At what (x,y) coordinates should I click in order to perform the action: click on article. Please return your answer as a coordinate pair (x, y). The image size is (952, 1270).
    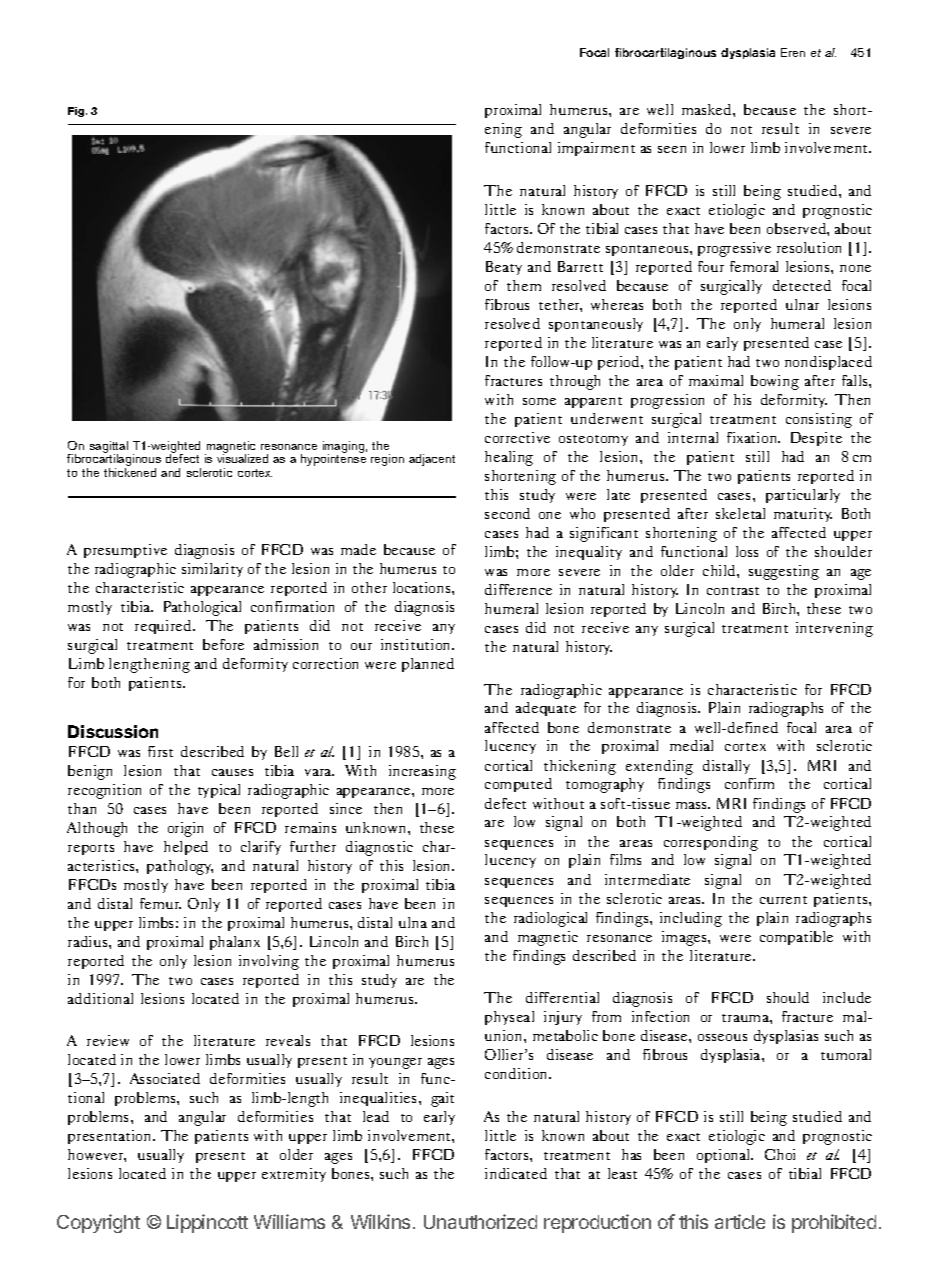
    Looking at the image, I should click on (740, 1221).
